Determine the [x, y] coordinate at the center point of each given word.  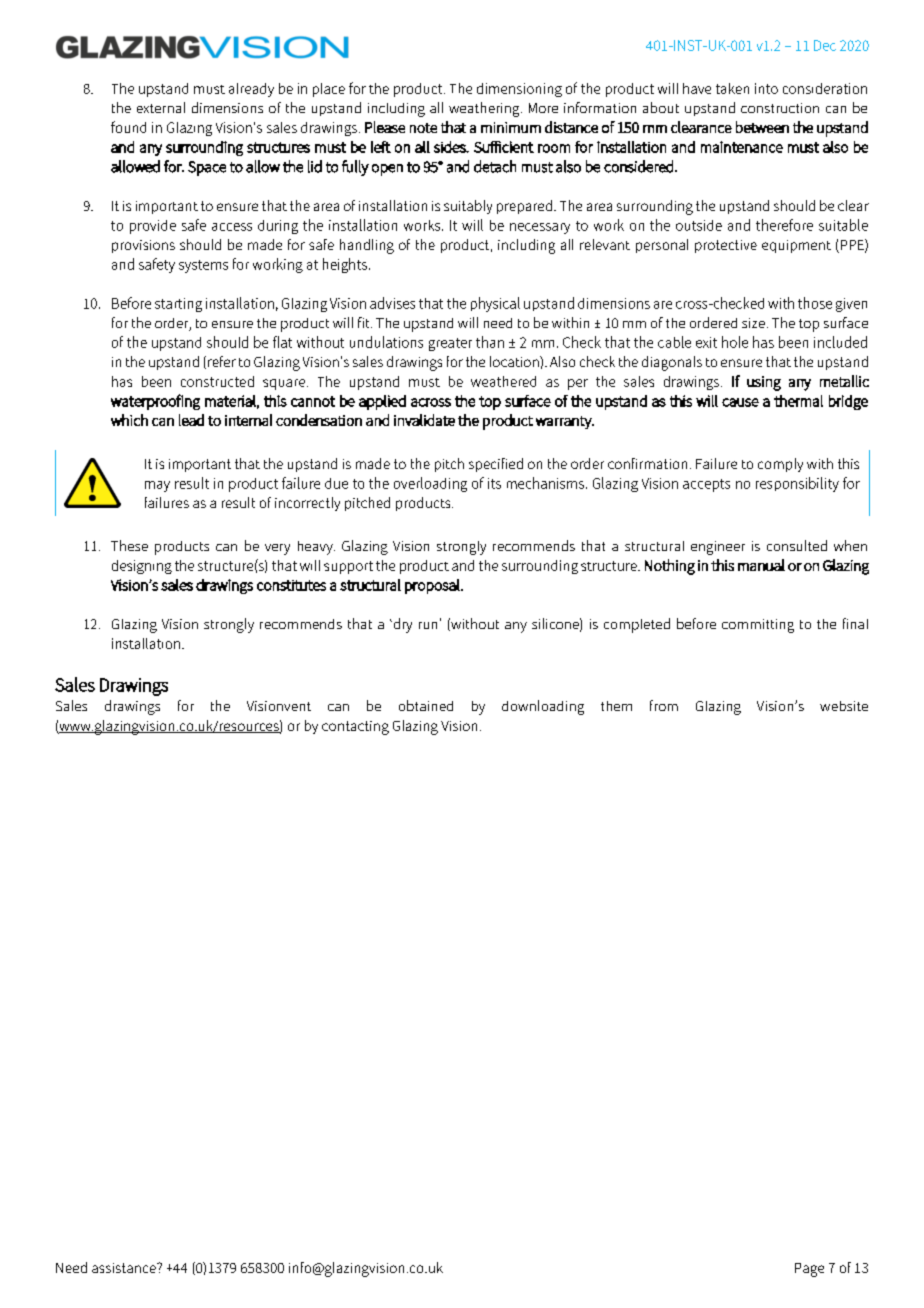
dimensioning [519, 90]
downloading [543, 707]
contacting [355, 728]
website [844, 706]
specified [496, 465]
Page [809, 1270]
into [766, 88]
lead [191, 420]
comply [780, 465]
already [251, 90]
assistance [125, 1268]
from [664, 705]
